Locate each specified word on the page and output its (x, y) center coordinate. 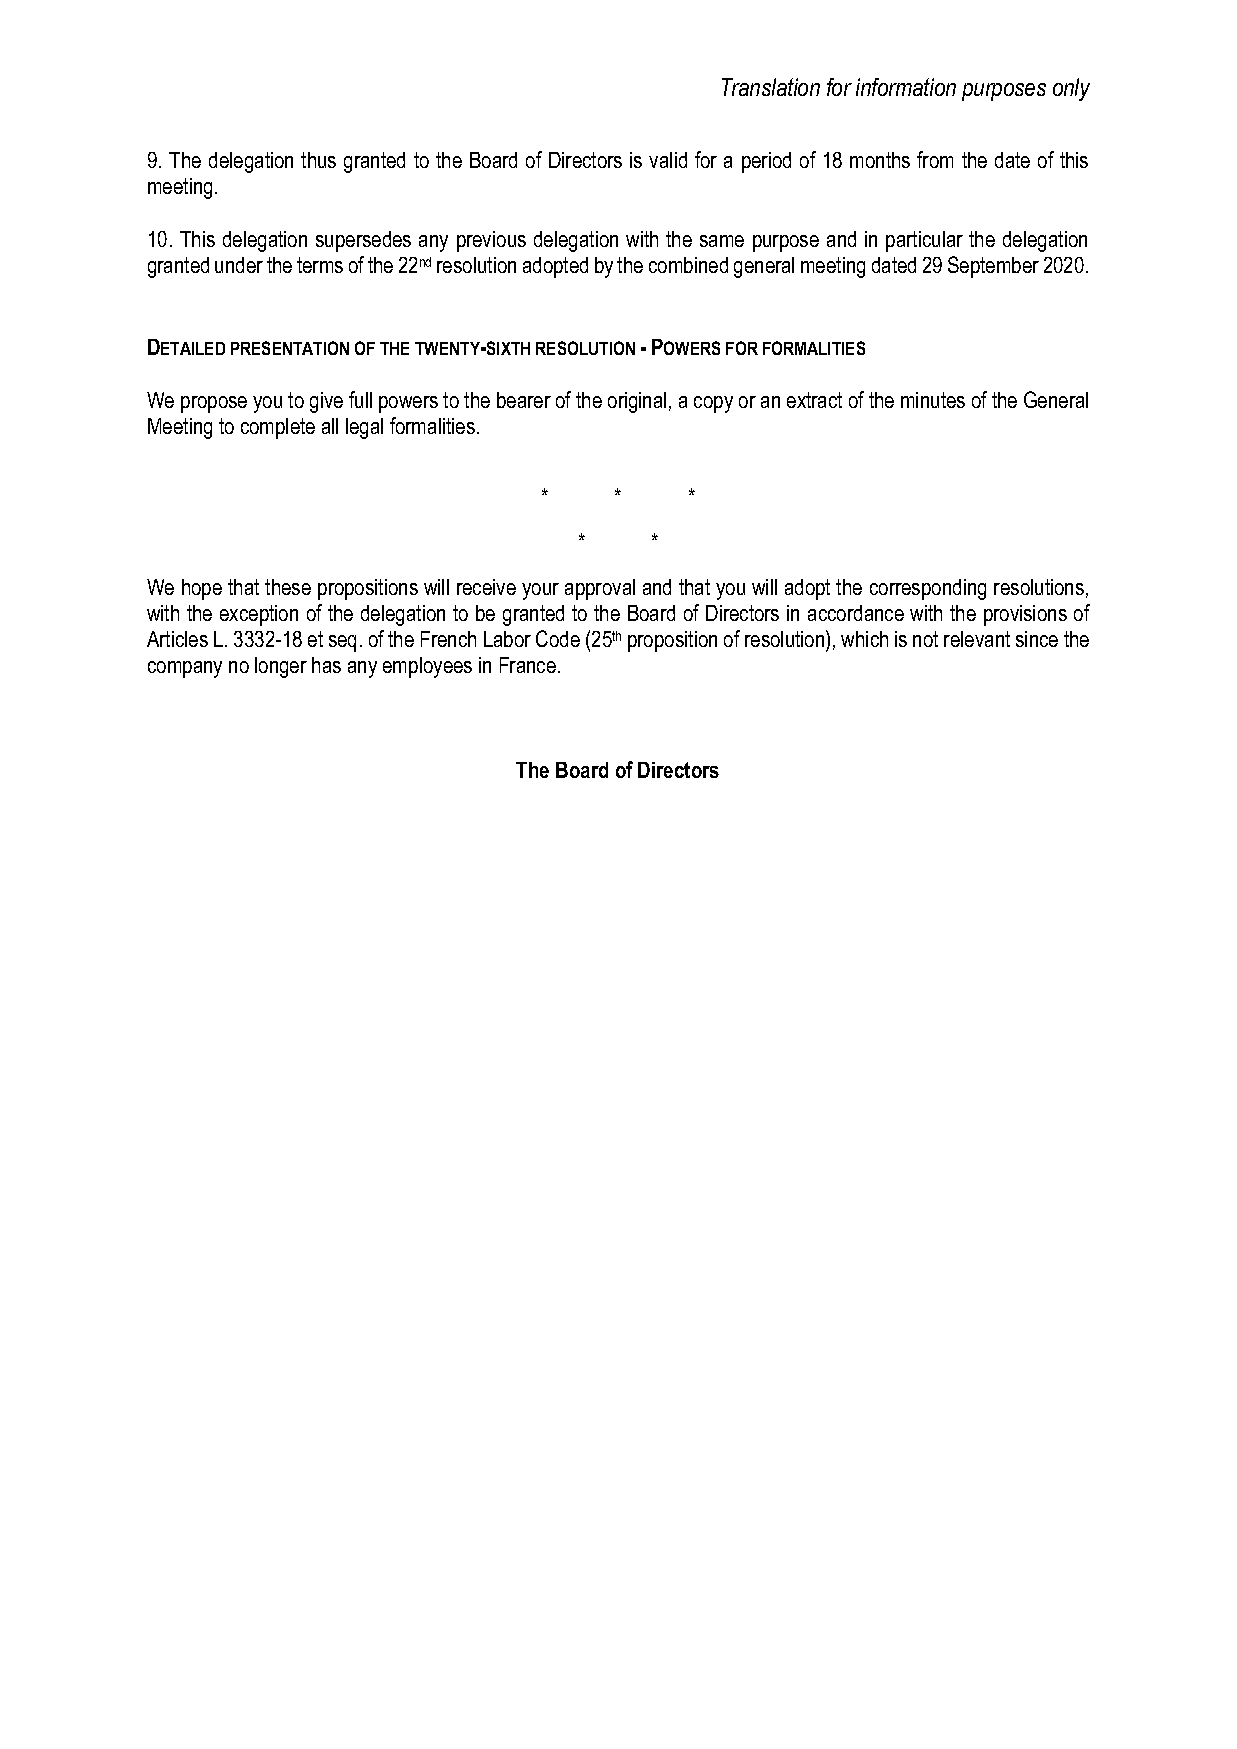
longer (281, 667)
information (906, 87)
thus (318, 160)
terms (320, 265)
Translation (771, 87)
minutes (933, 400)
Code (558, 638)
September (993, 267)
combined (688, 265)
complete (278, 428)
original (637, 402)
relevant (977, 639)
